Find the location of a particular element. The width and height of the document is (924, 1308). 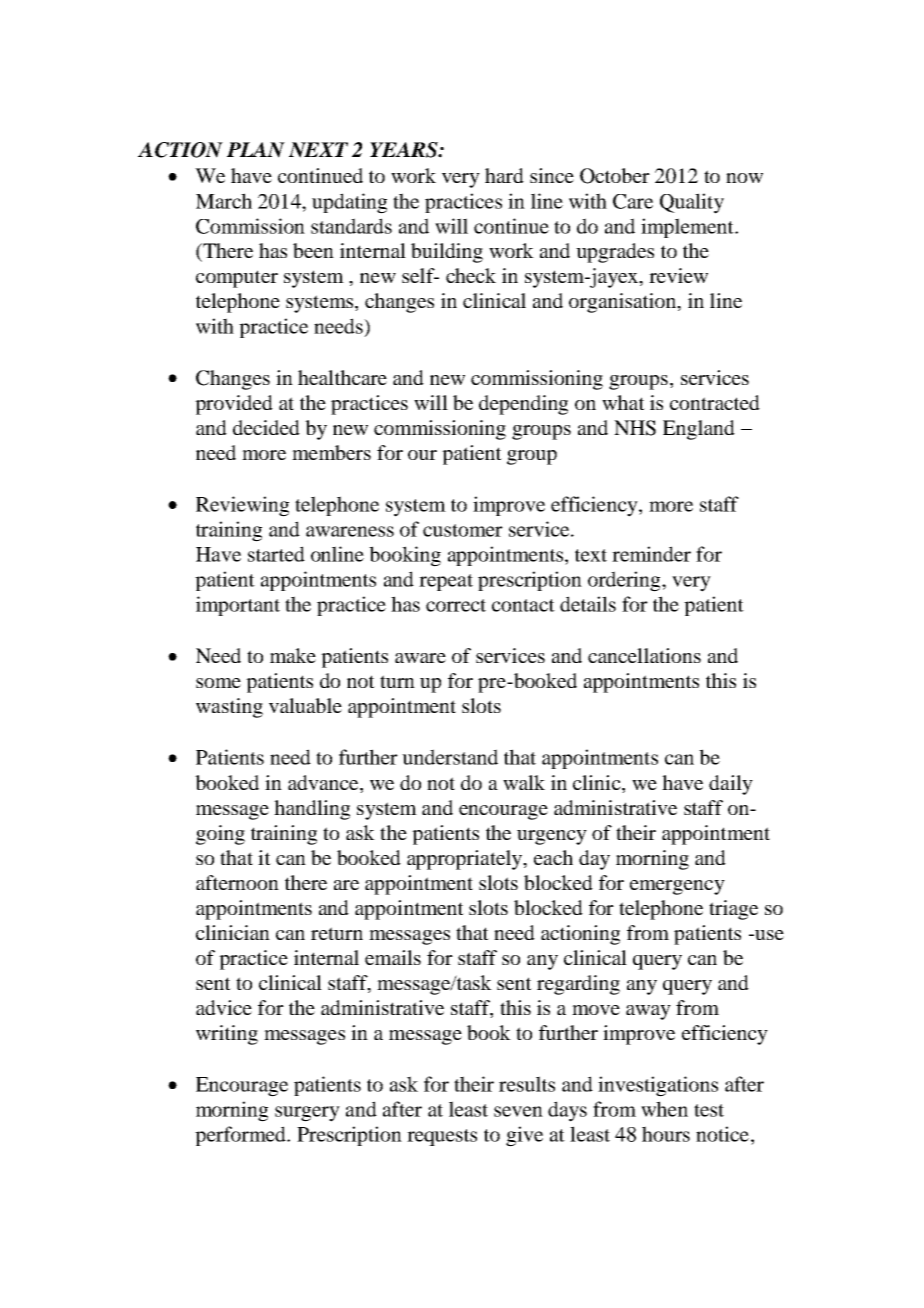

make is located at coordinates (293, 655).
